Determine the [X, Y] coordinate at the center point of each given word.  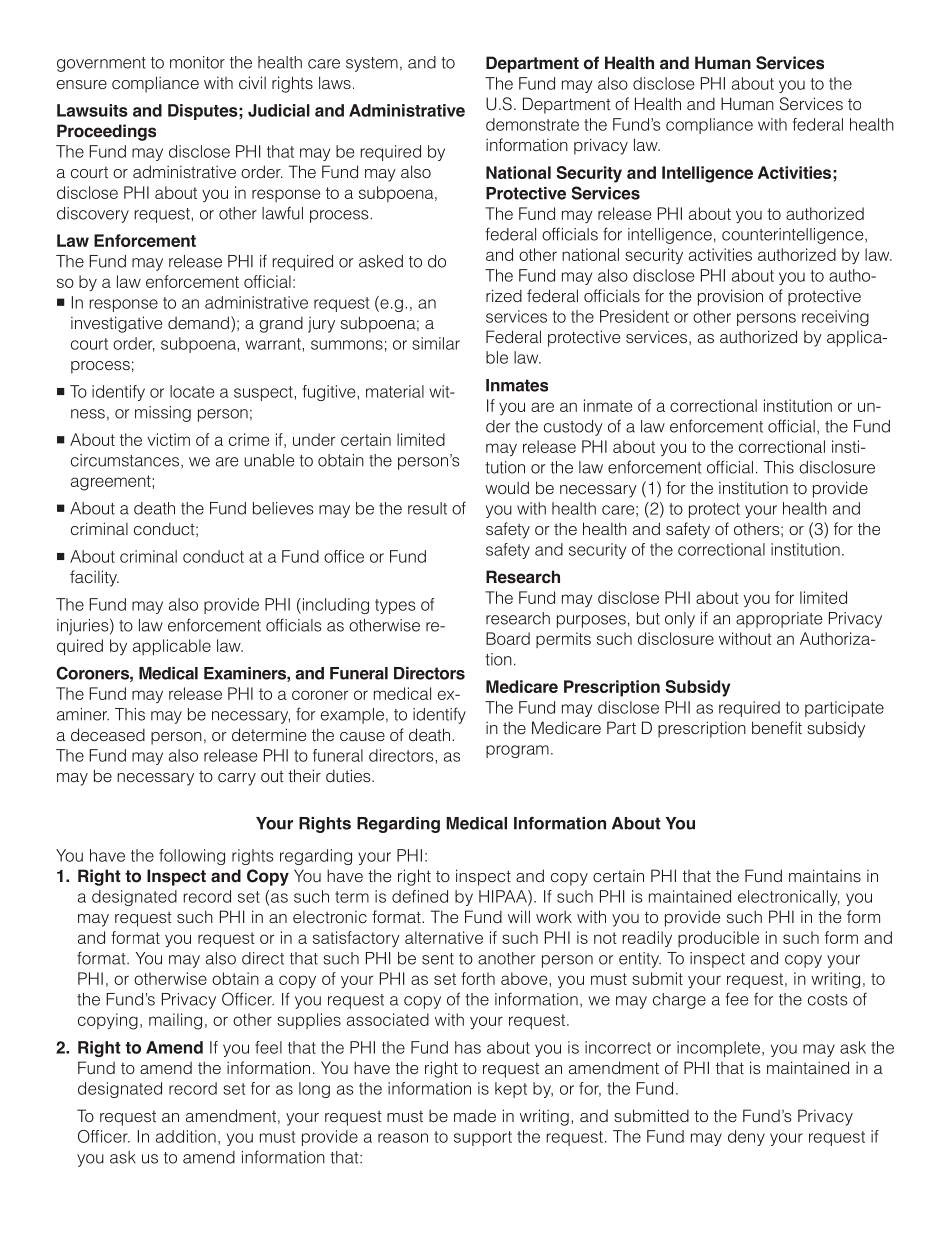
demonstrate [532, 124]
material [395, 391]
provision [730, 297]
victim [169, 439]
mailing [175, 1021]
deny [746, 1138]
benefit [777, 727]
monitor [197, 62]
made [475, 1115]
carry [237, 779]
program [517, 751]
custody [573, 428]
